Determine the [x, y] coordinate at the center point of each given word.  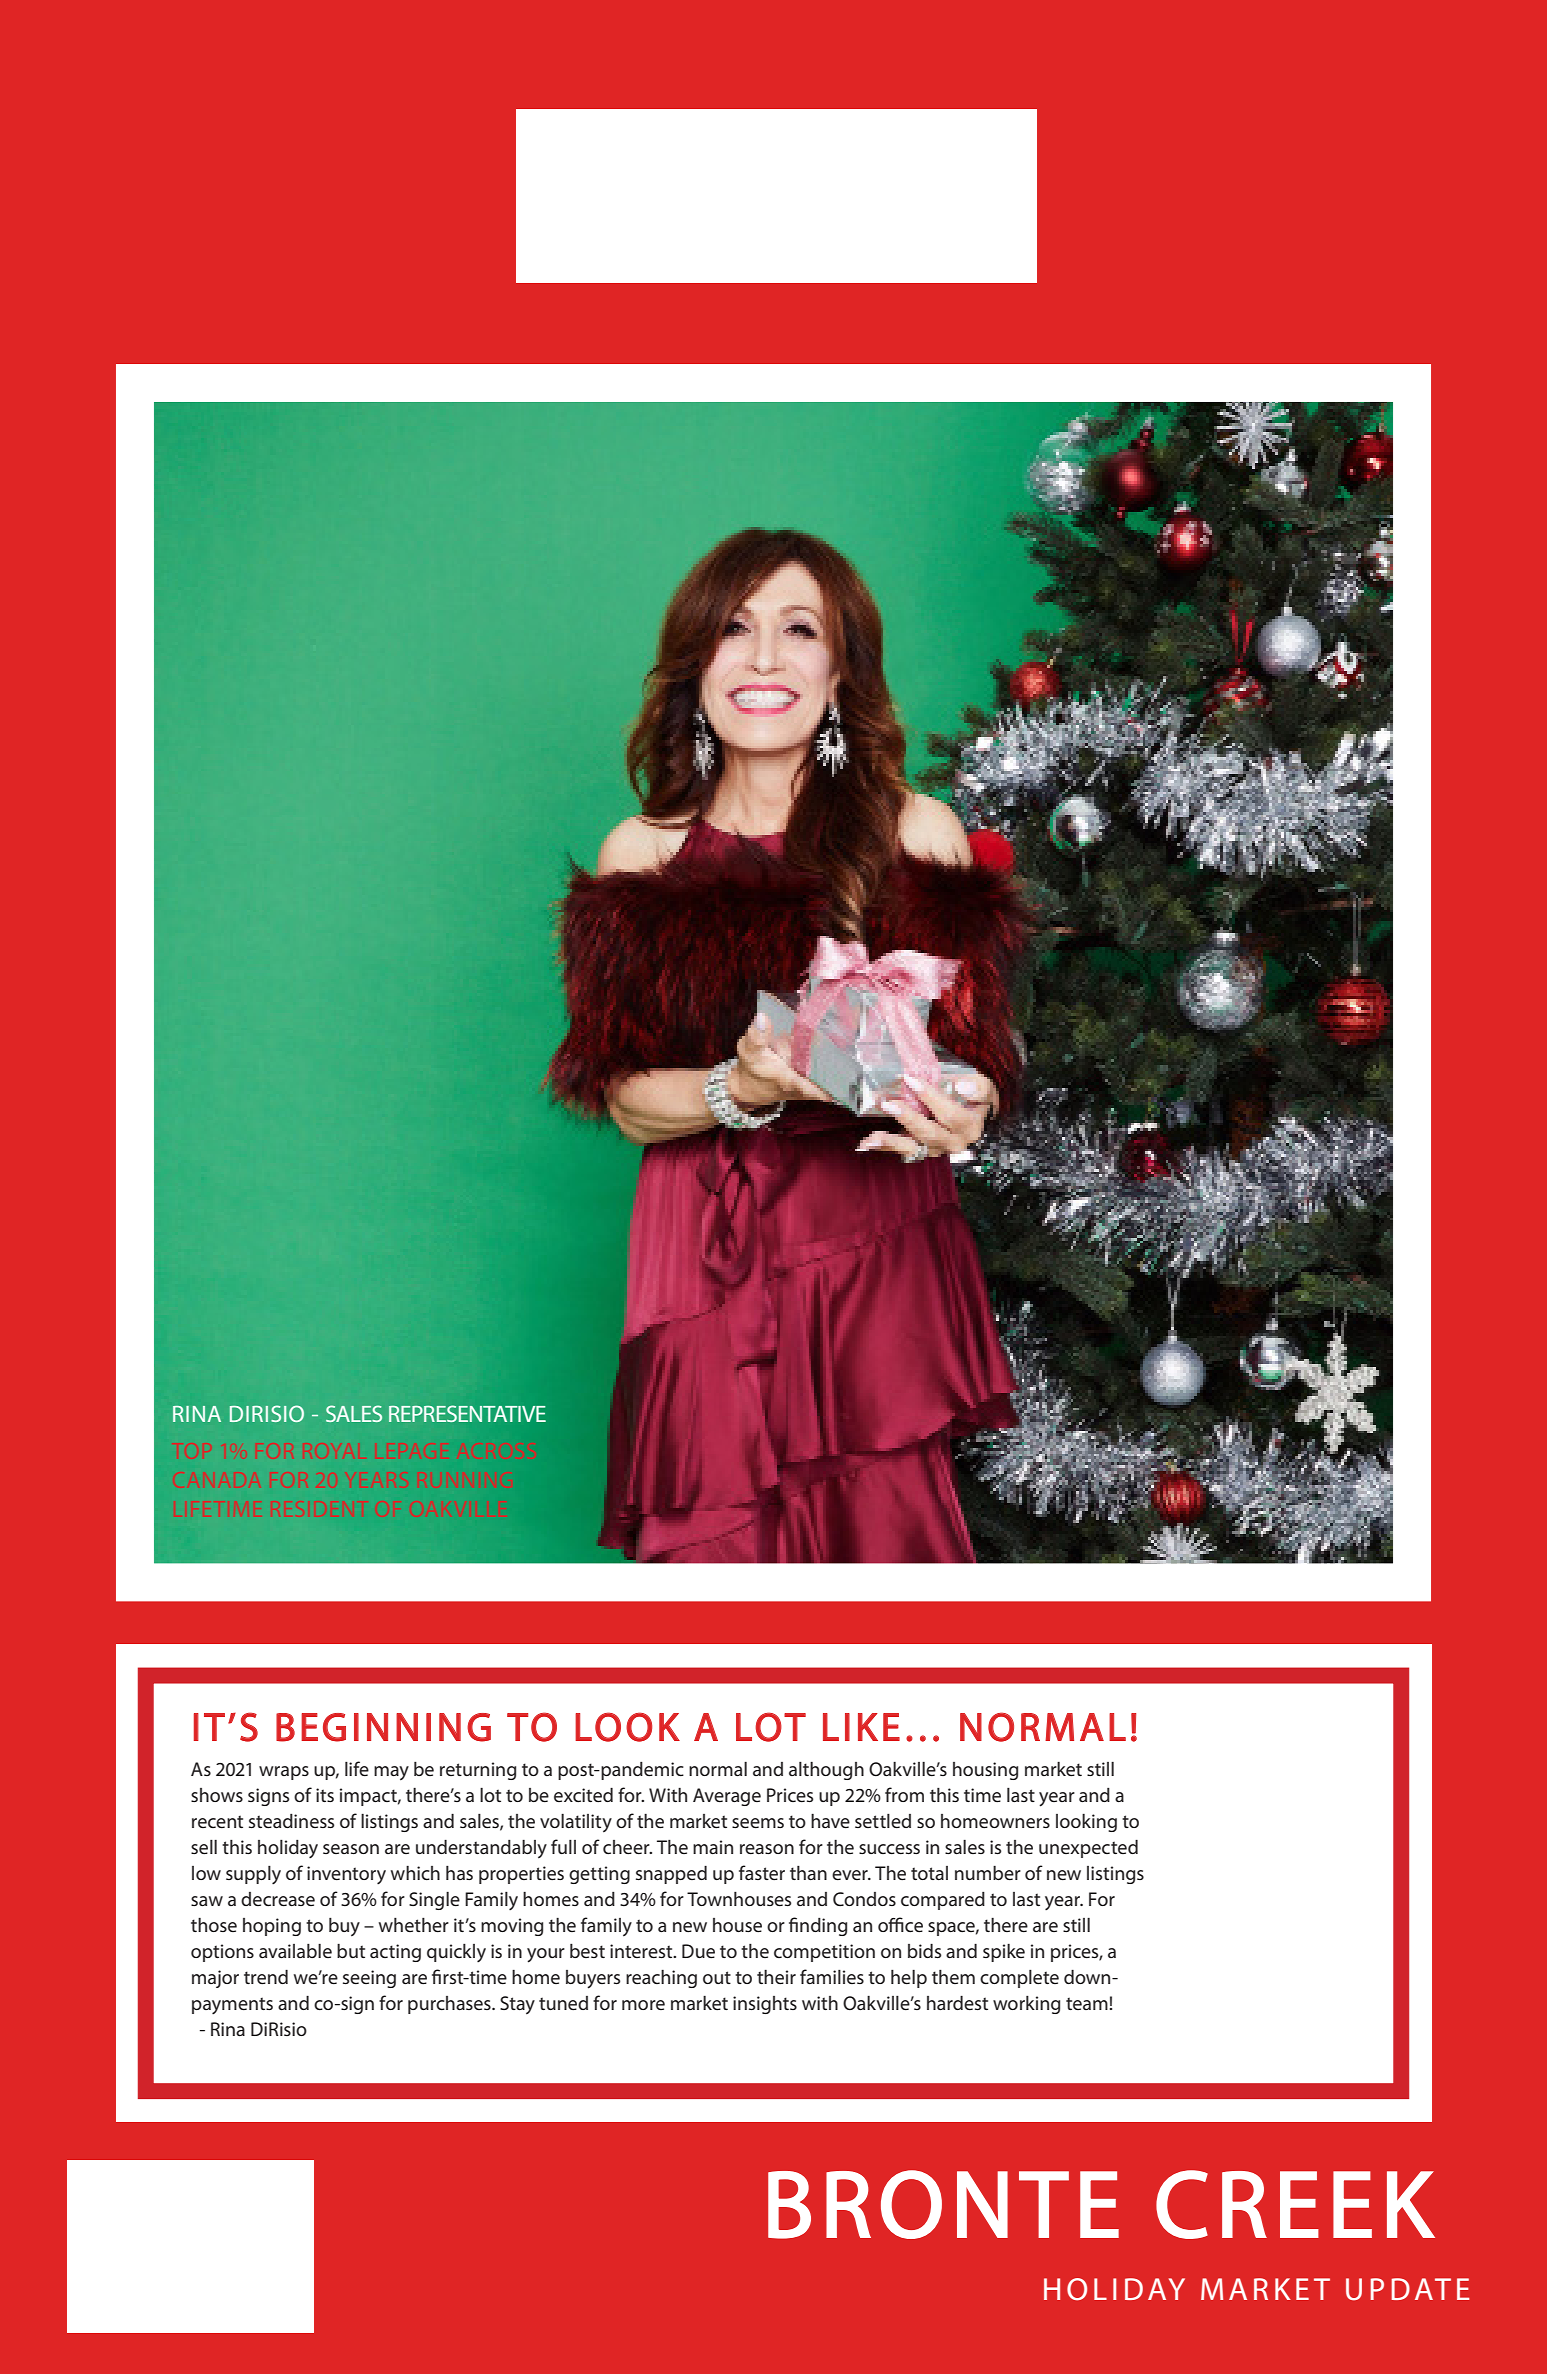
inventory [346, 1875]
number [988, 1873]
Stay [517, 2005]
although [826, 1771]
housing [985, 1771]
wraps [284, 1773]
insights [765, 2005]
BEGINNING [383, 1727]
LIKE [861, 1727]
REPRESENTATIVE [467, 1413]
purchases [450, 2005]
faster [762, 1872]
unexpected [1088, 1849]
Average [727, 1797]
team [1087, 2003]
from [904, 1794]
